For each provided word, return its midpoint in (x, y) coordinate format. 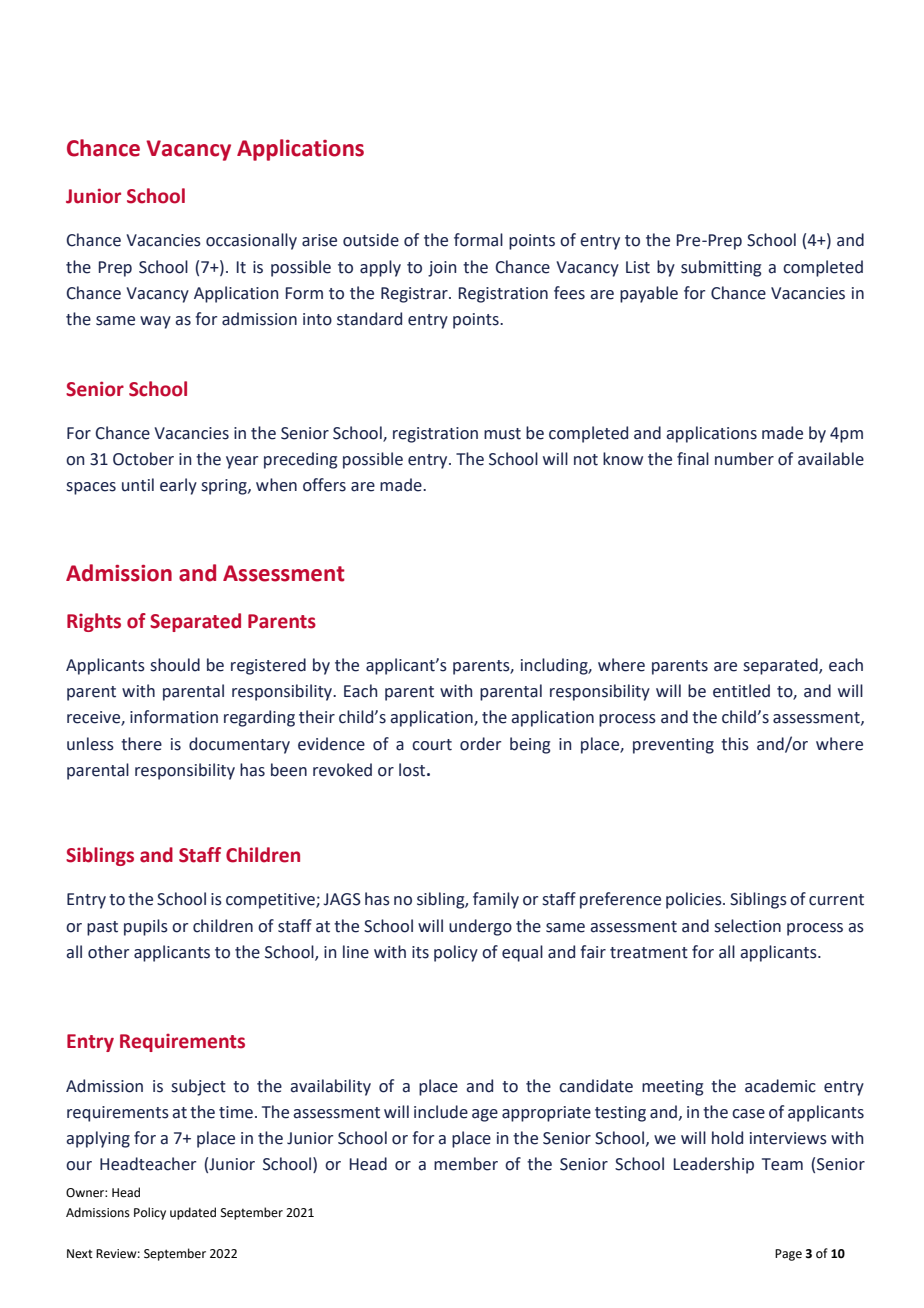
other (108, 952)
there (141, 744)
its (420, 952)
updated (193, 1213)
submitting (721, 268)
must (502, 434)
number (744, 459)
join (442, 269)
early (178, 486)
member (466, 1164)
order (480, 744)
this (735, 744)
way (155, 322)
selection (748, 926)
